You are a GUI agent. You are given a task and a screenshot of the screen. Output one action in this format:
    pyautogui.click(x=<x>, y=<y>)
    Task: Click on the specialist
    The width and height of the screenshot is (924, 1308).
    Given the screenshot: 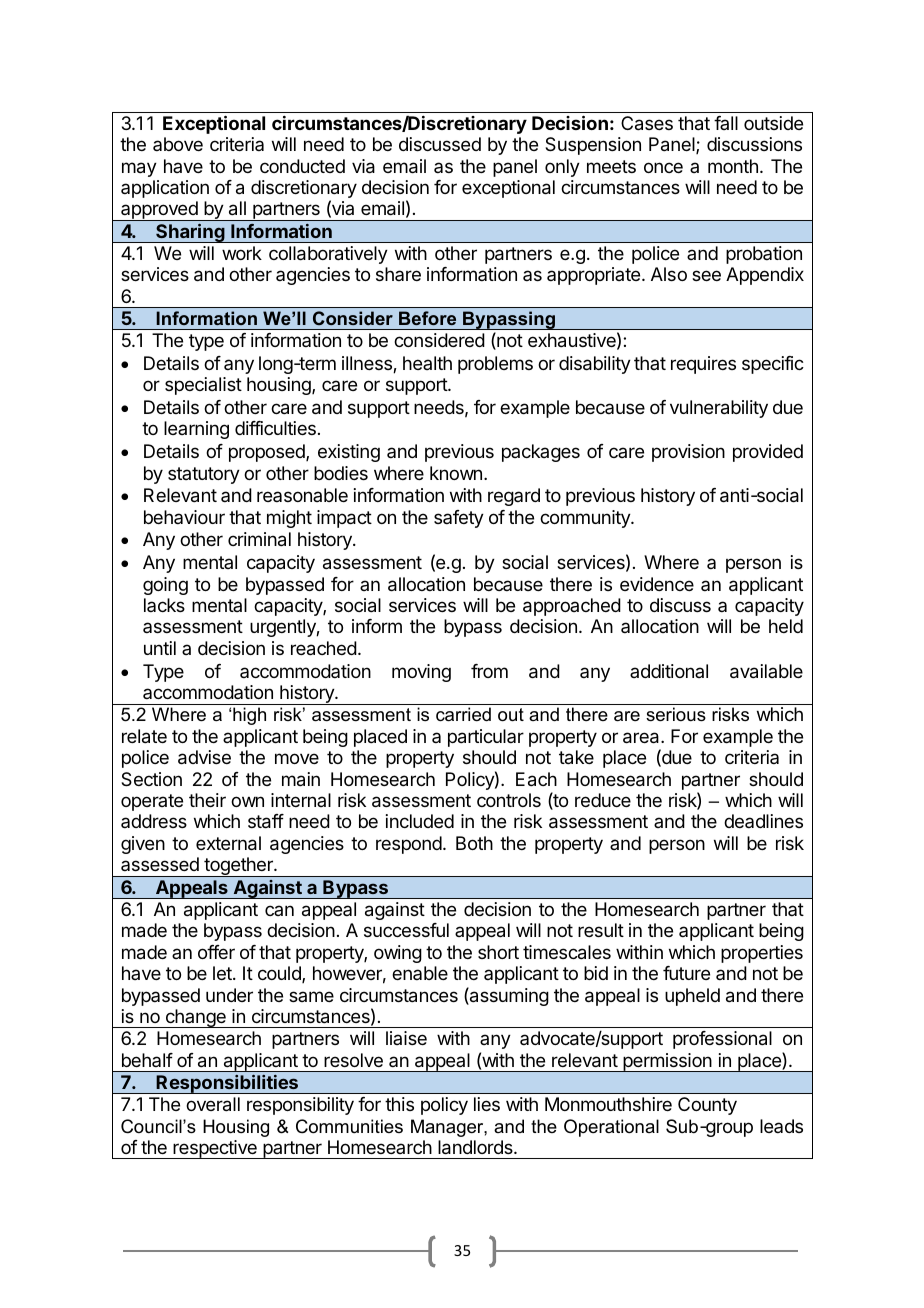 What is the action you would take?
    pyautogui.click(x=203, y=386)
